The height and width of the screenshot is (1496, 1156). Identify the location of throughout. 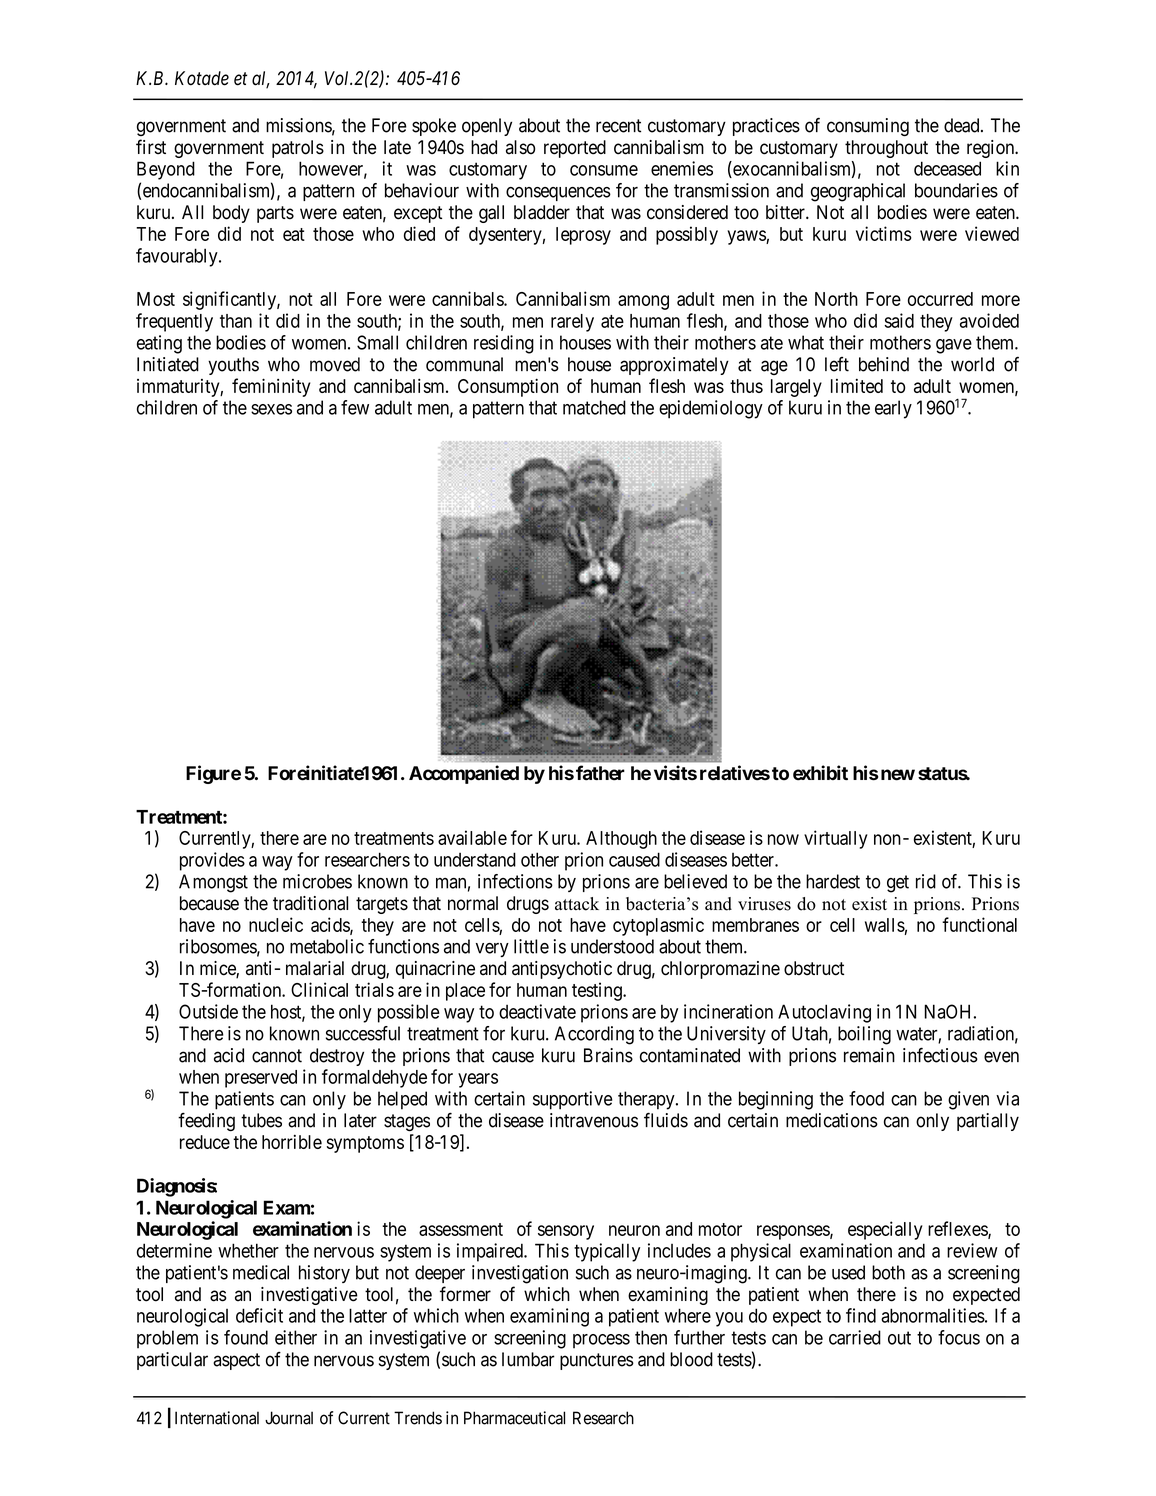
(886, 149).
